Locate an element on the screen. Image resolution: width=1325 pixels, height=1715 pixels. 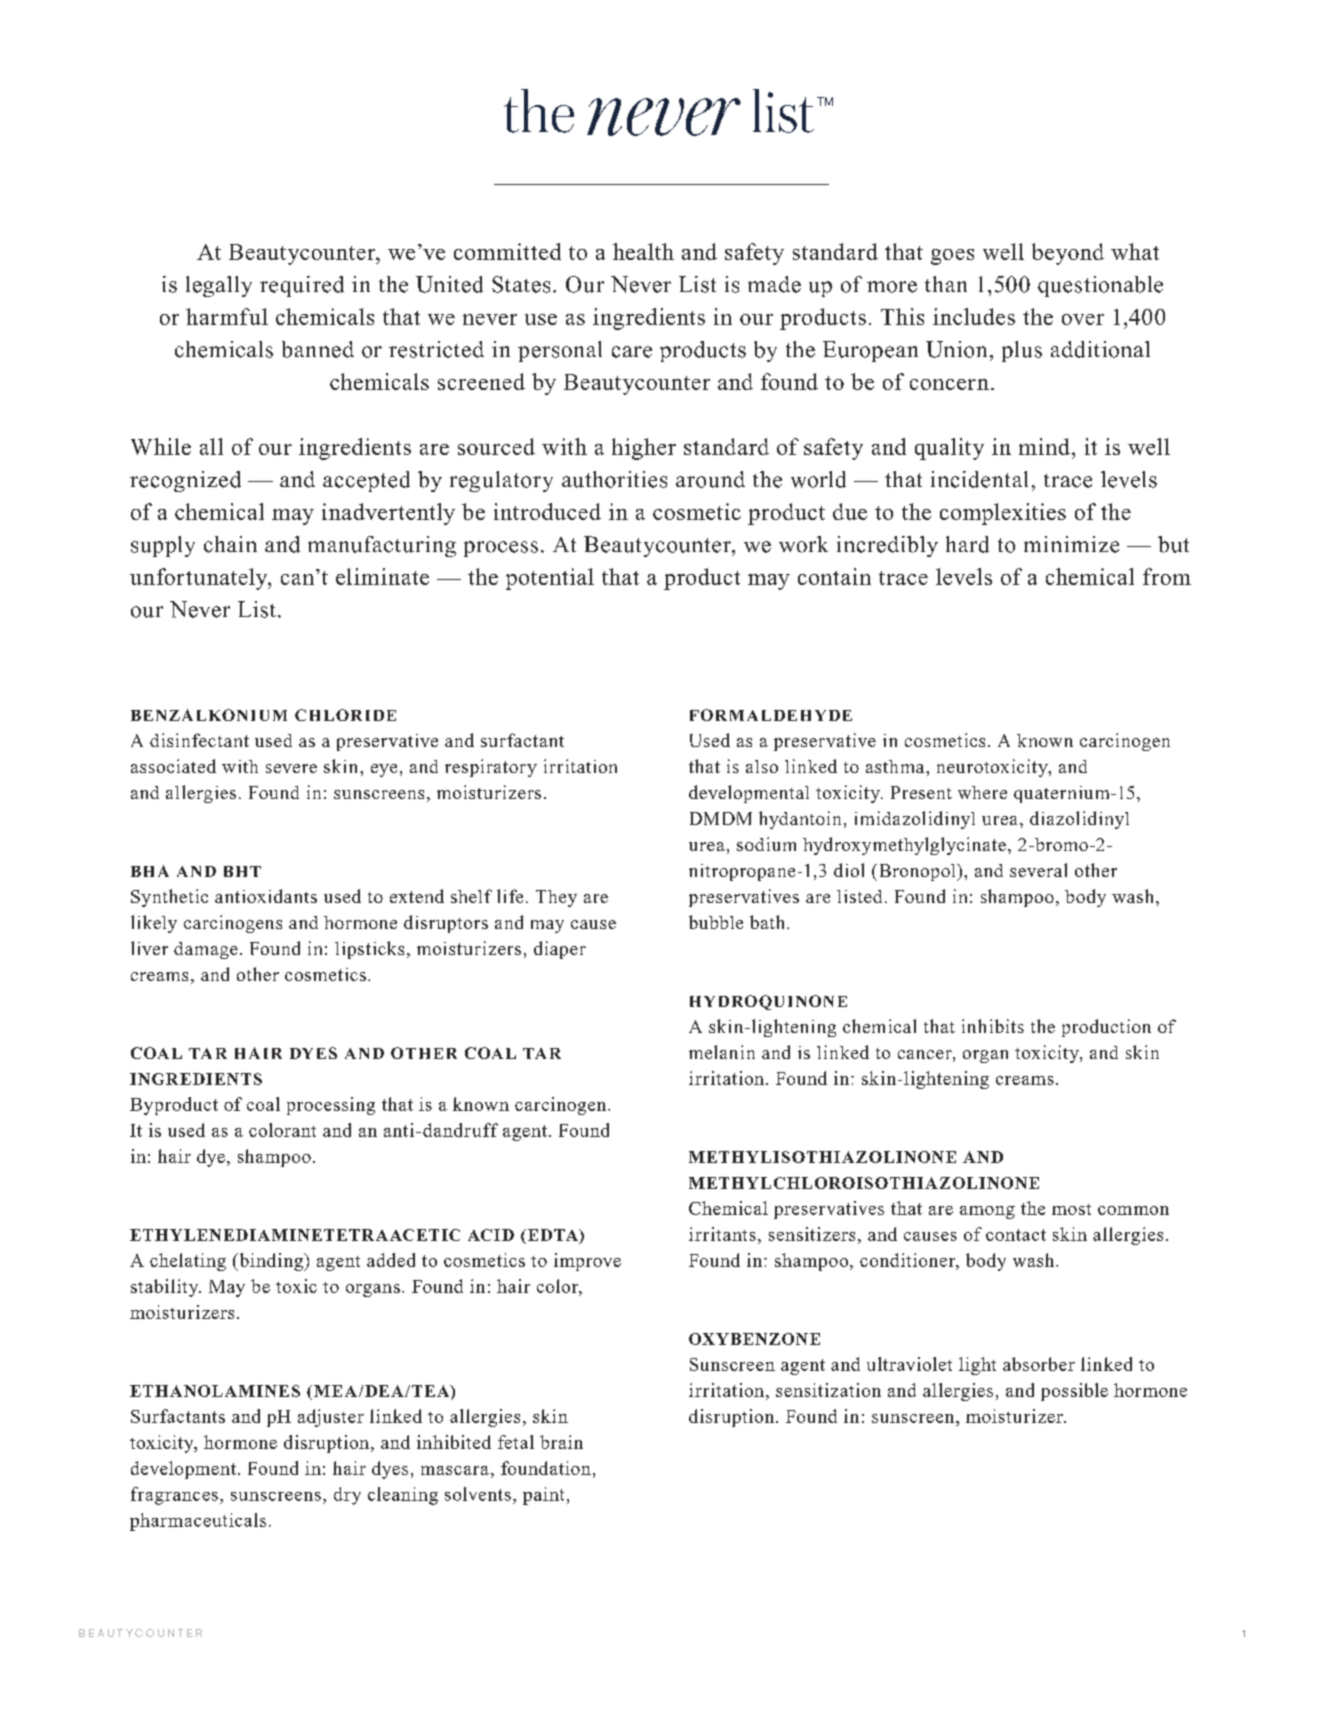
most is located at coordinates (1071, 1209).
